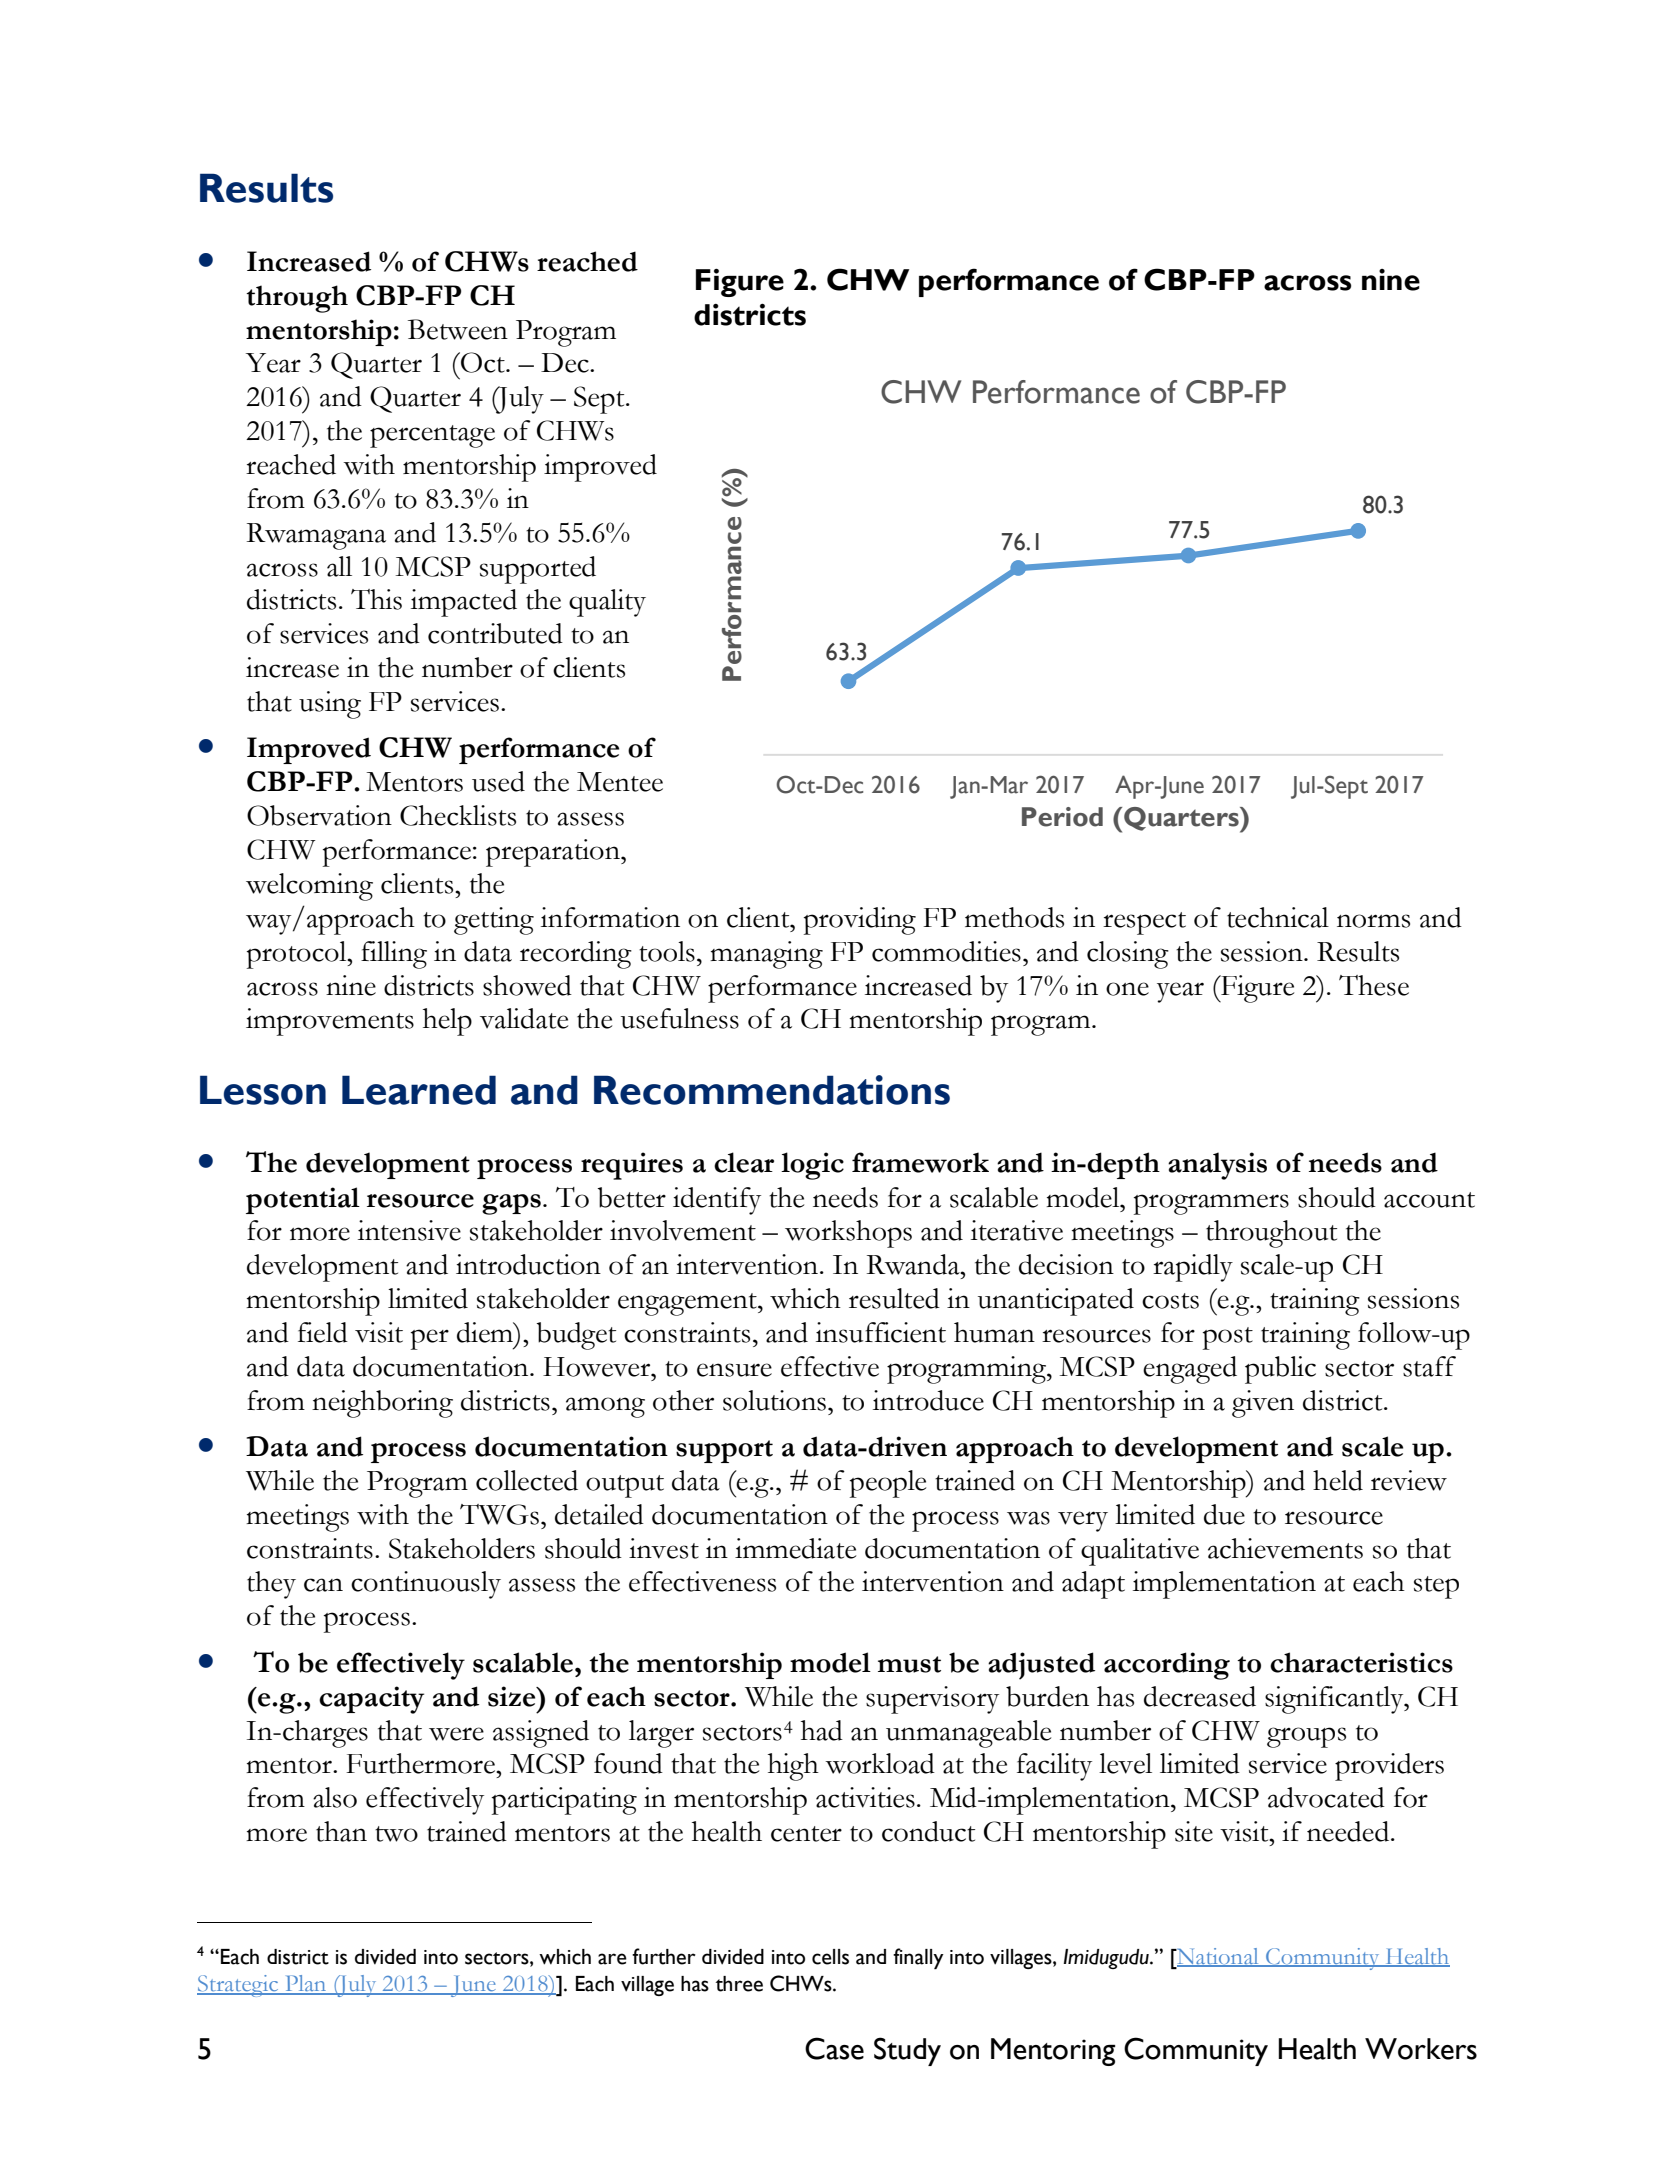 The height and width of the image is (2167, 1675). What do you see at coordinates (426, 1585) in the image?
I see `continuously` at bounding box center [426, 1585].
